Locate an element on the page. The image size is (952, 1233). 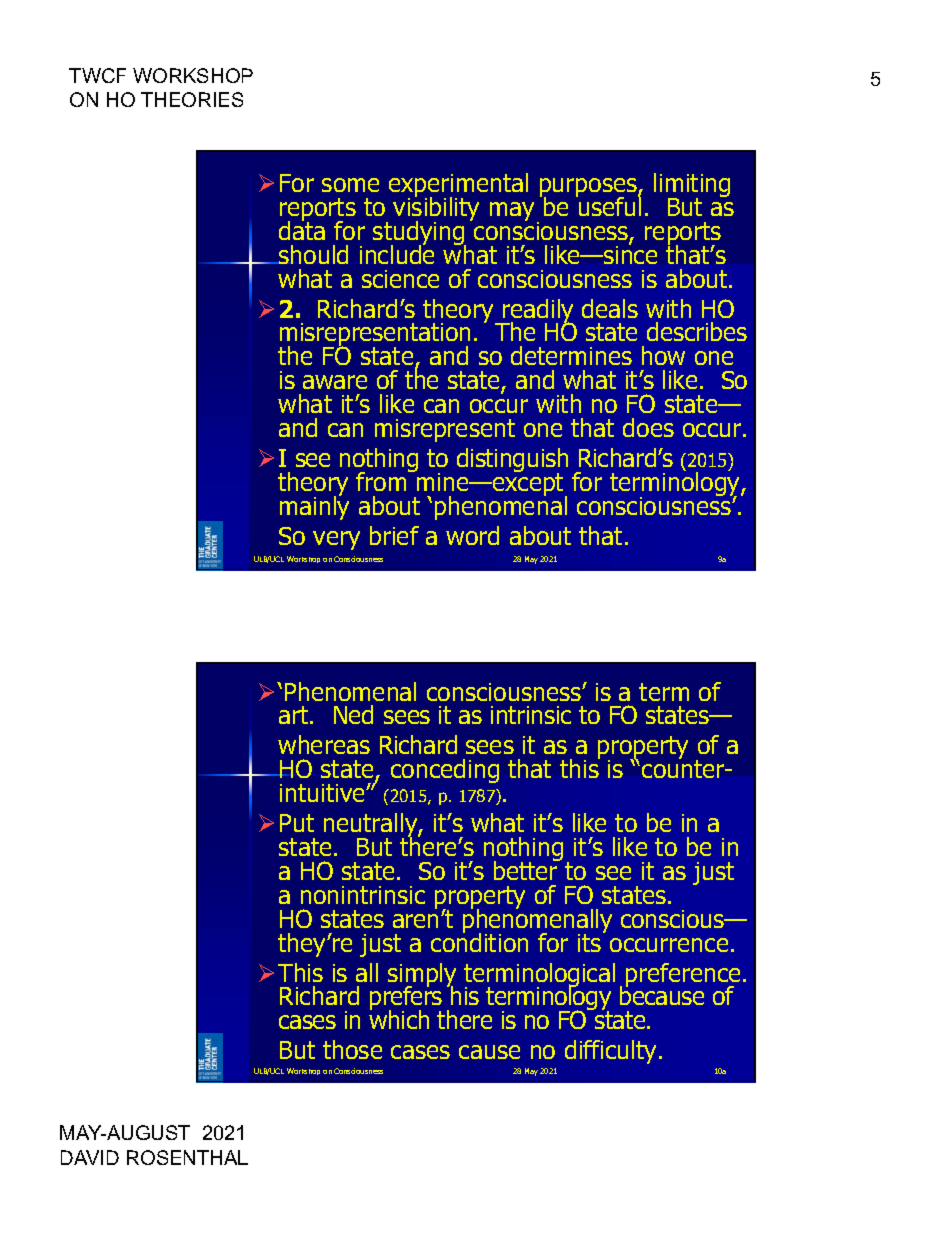
better is located at coordinates (527, 869).
